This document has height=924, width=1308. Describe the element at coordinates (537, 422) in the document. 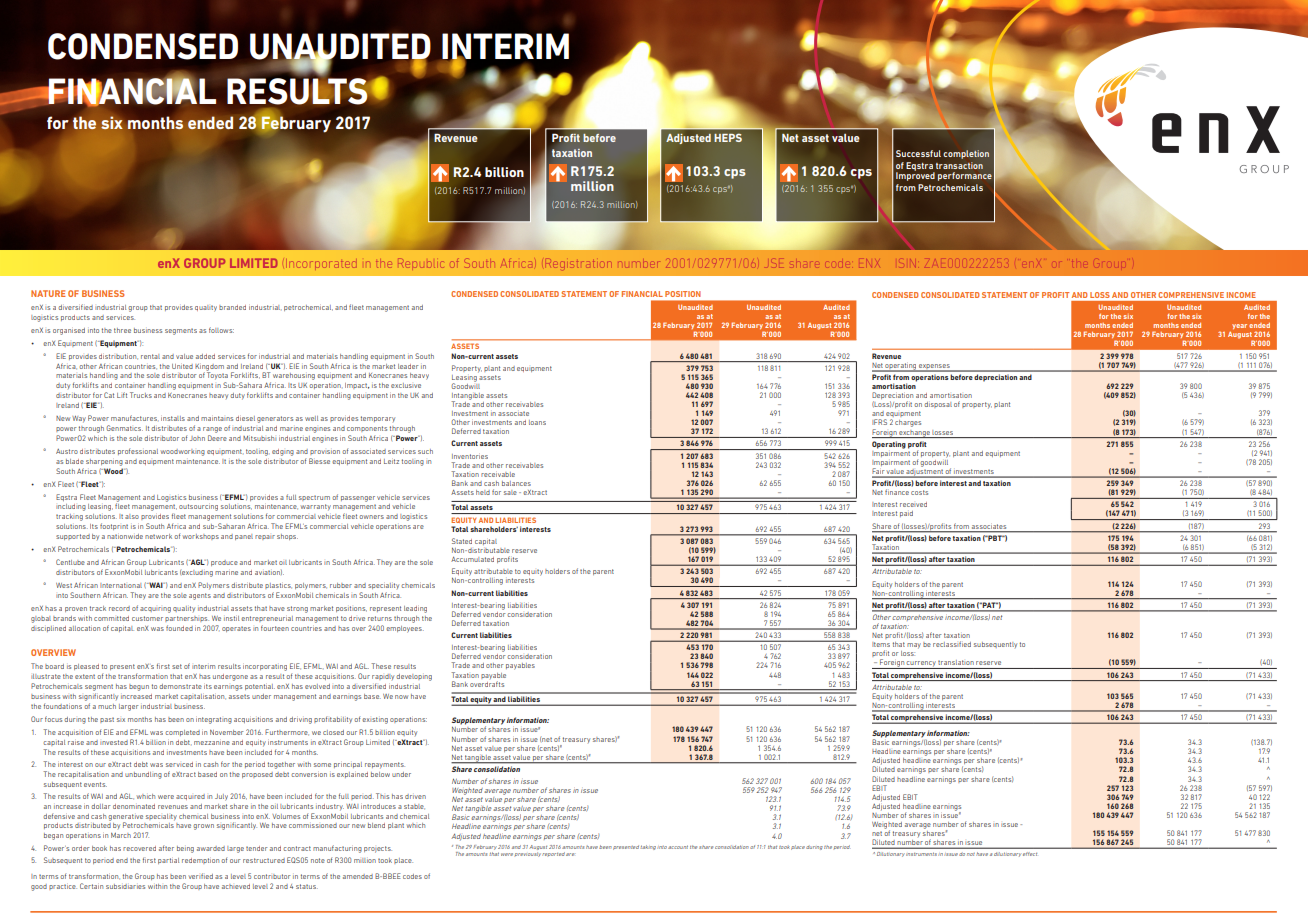

I see `loans` at that location.
